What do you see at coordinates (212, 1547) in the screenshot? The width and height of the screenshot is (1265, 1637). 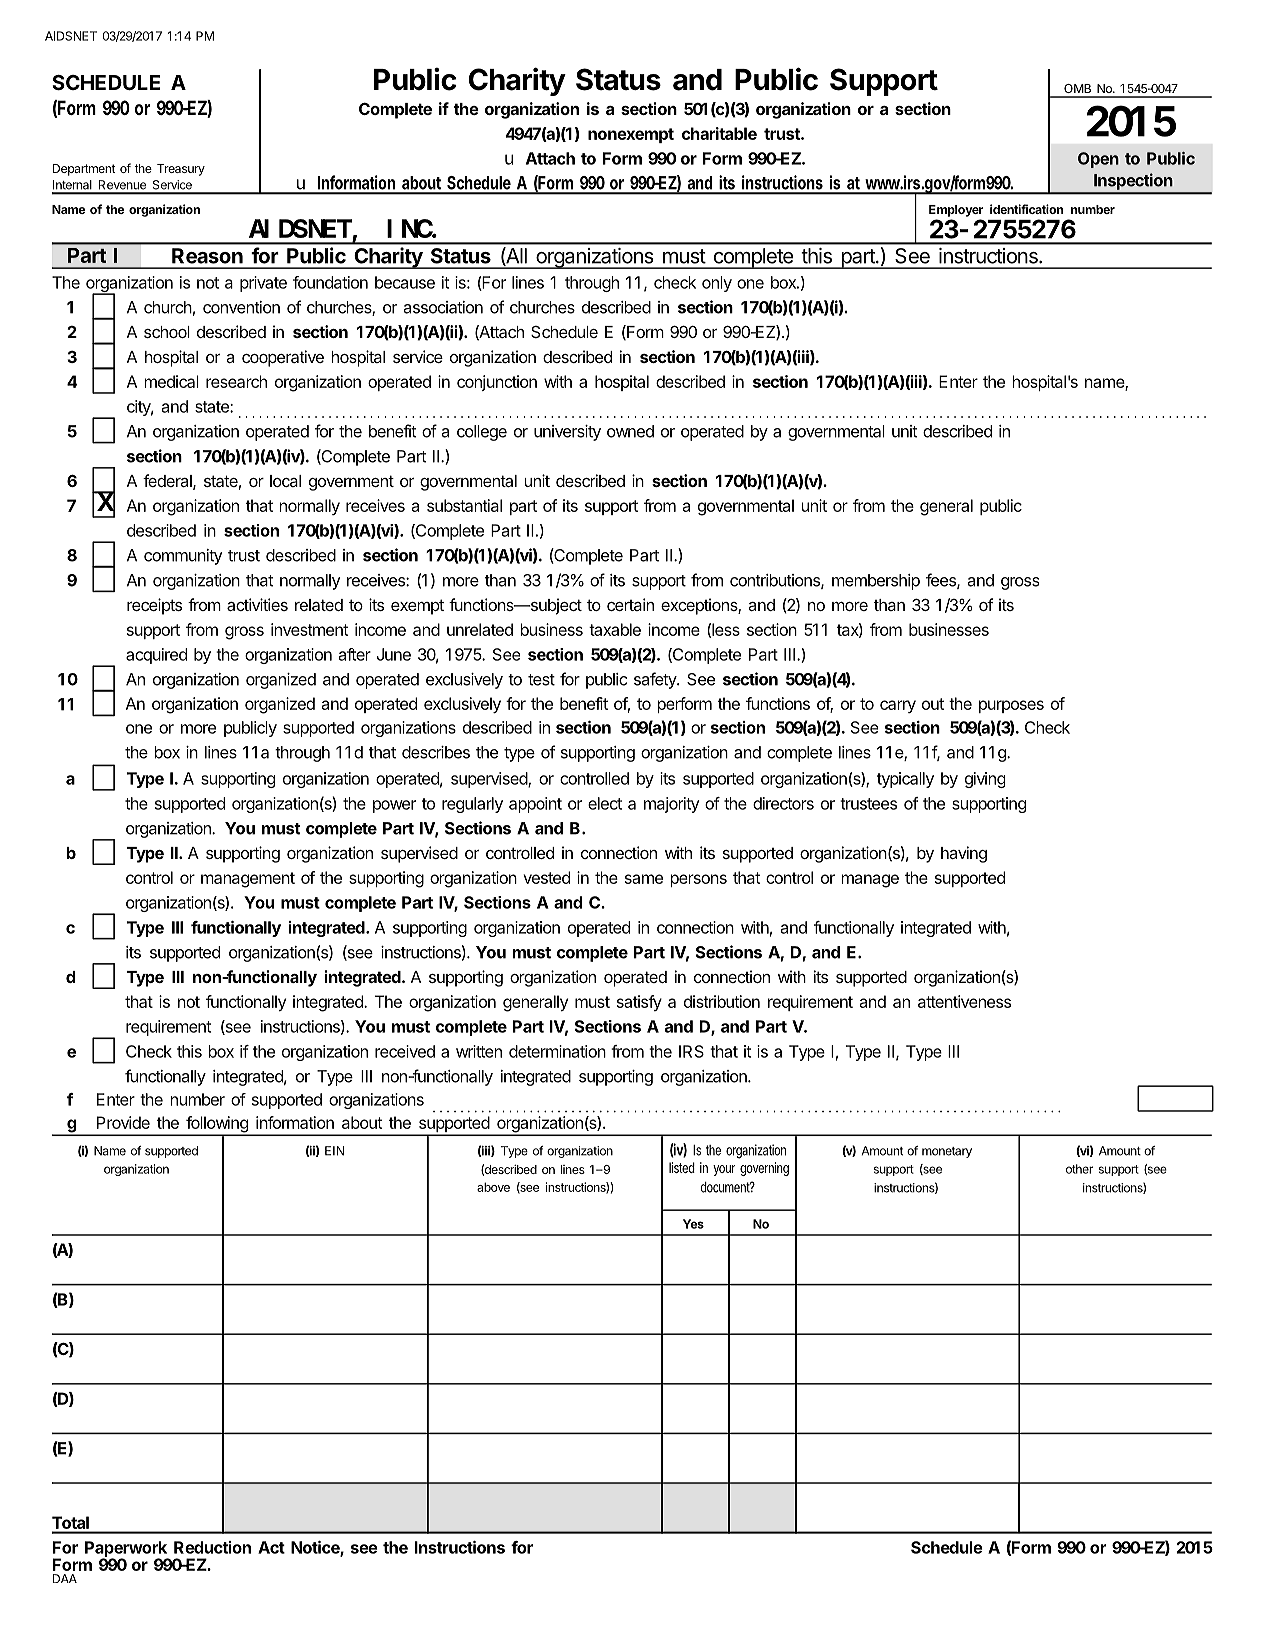 I see `Reduction` at bounding box center [212, 1547].
